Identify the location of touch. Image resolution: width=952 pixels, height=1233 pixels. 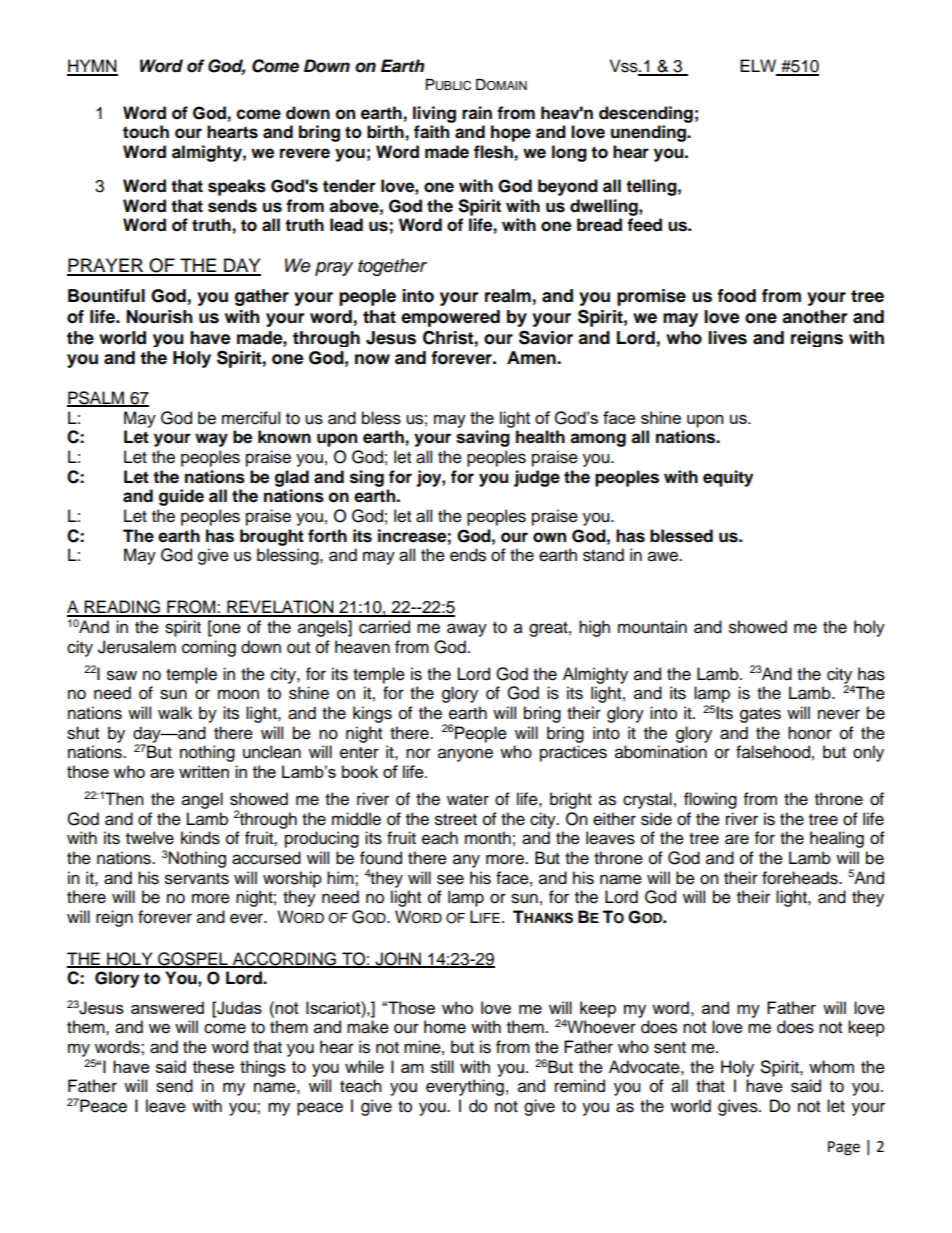
(146, 132).
